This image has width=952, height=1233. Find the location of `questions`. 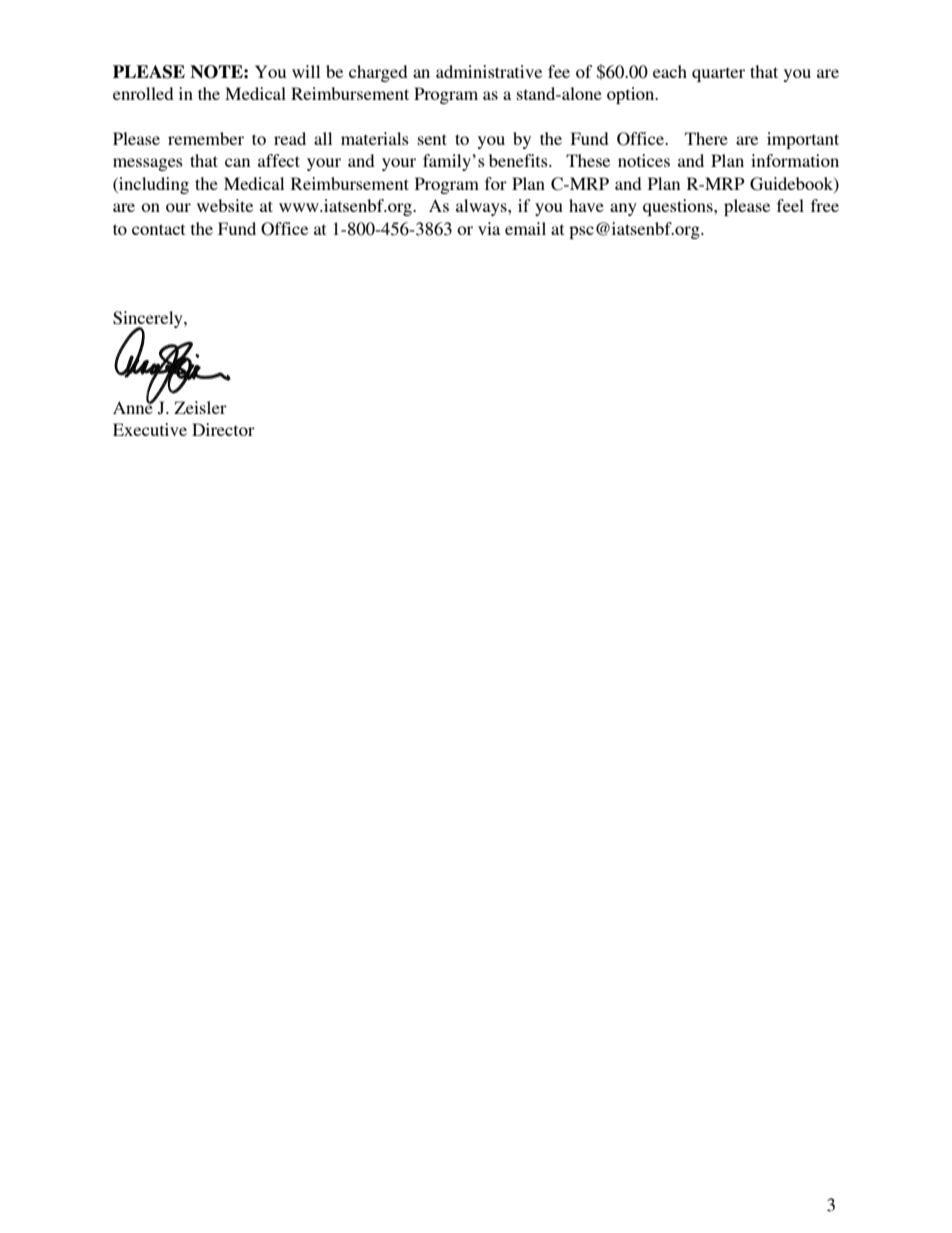

questions is located at coordinates (679, 207).
